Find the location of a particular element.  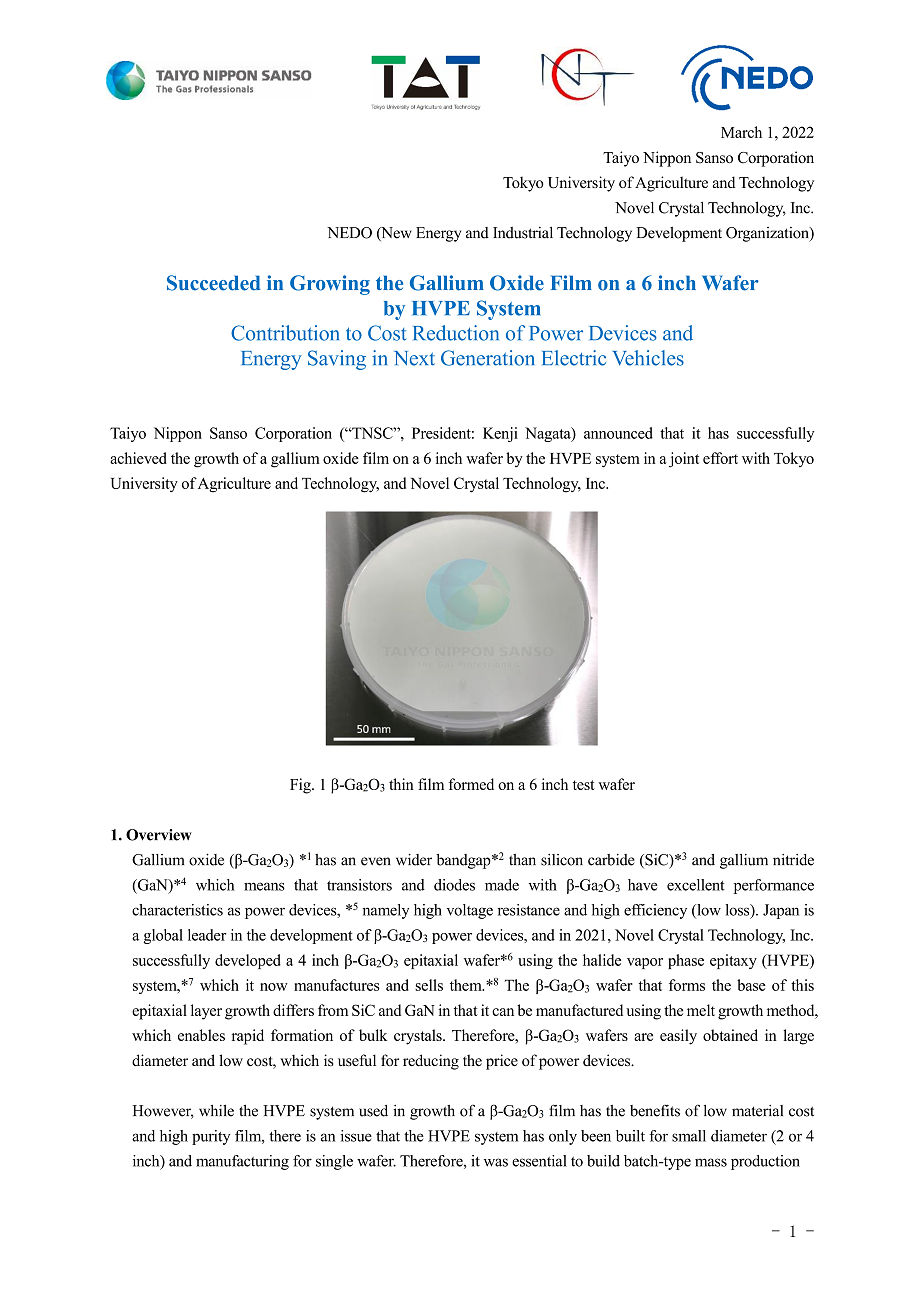

effort is located at coordinates (720, 458).
